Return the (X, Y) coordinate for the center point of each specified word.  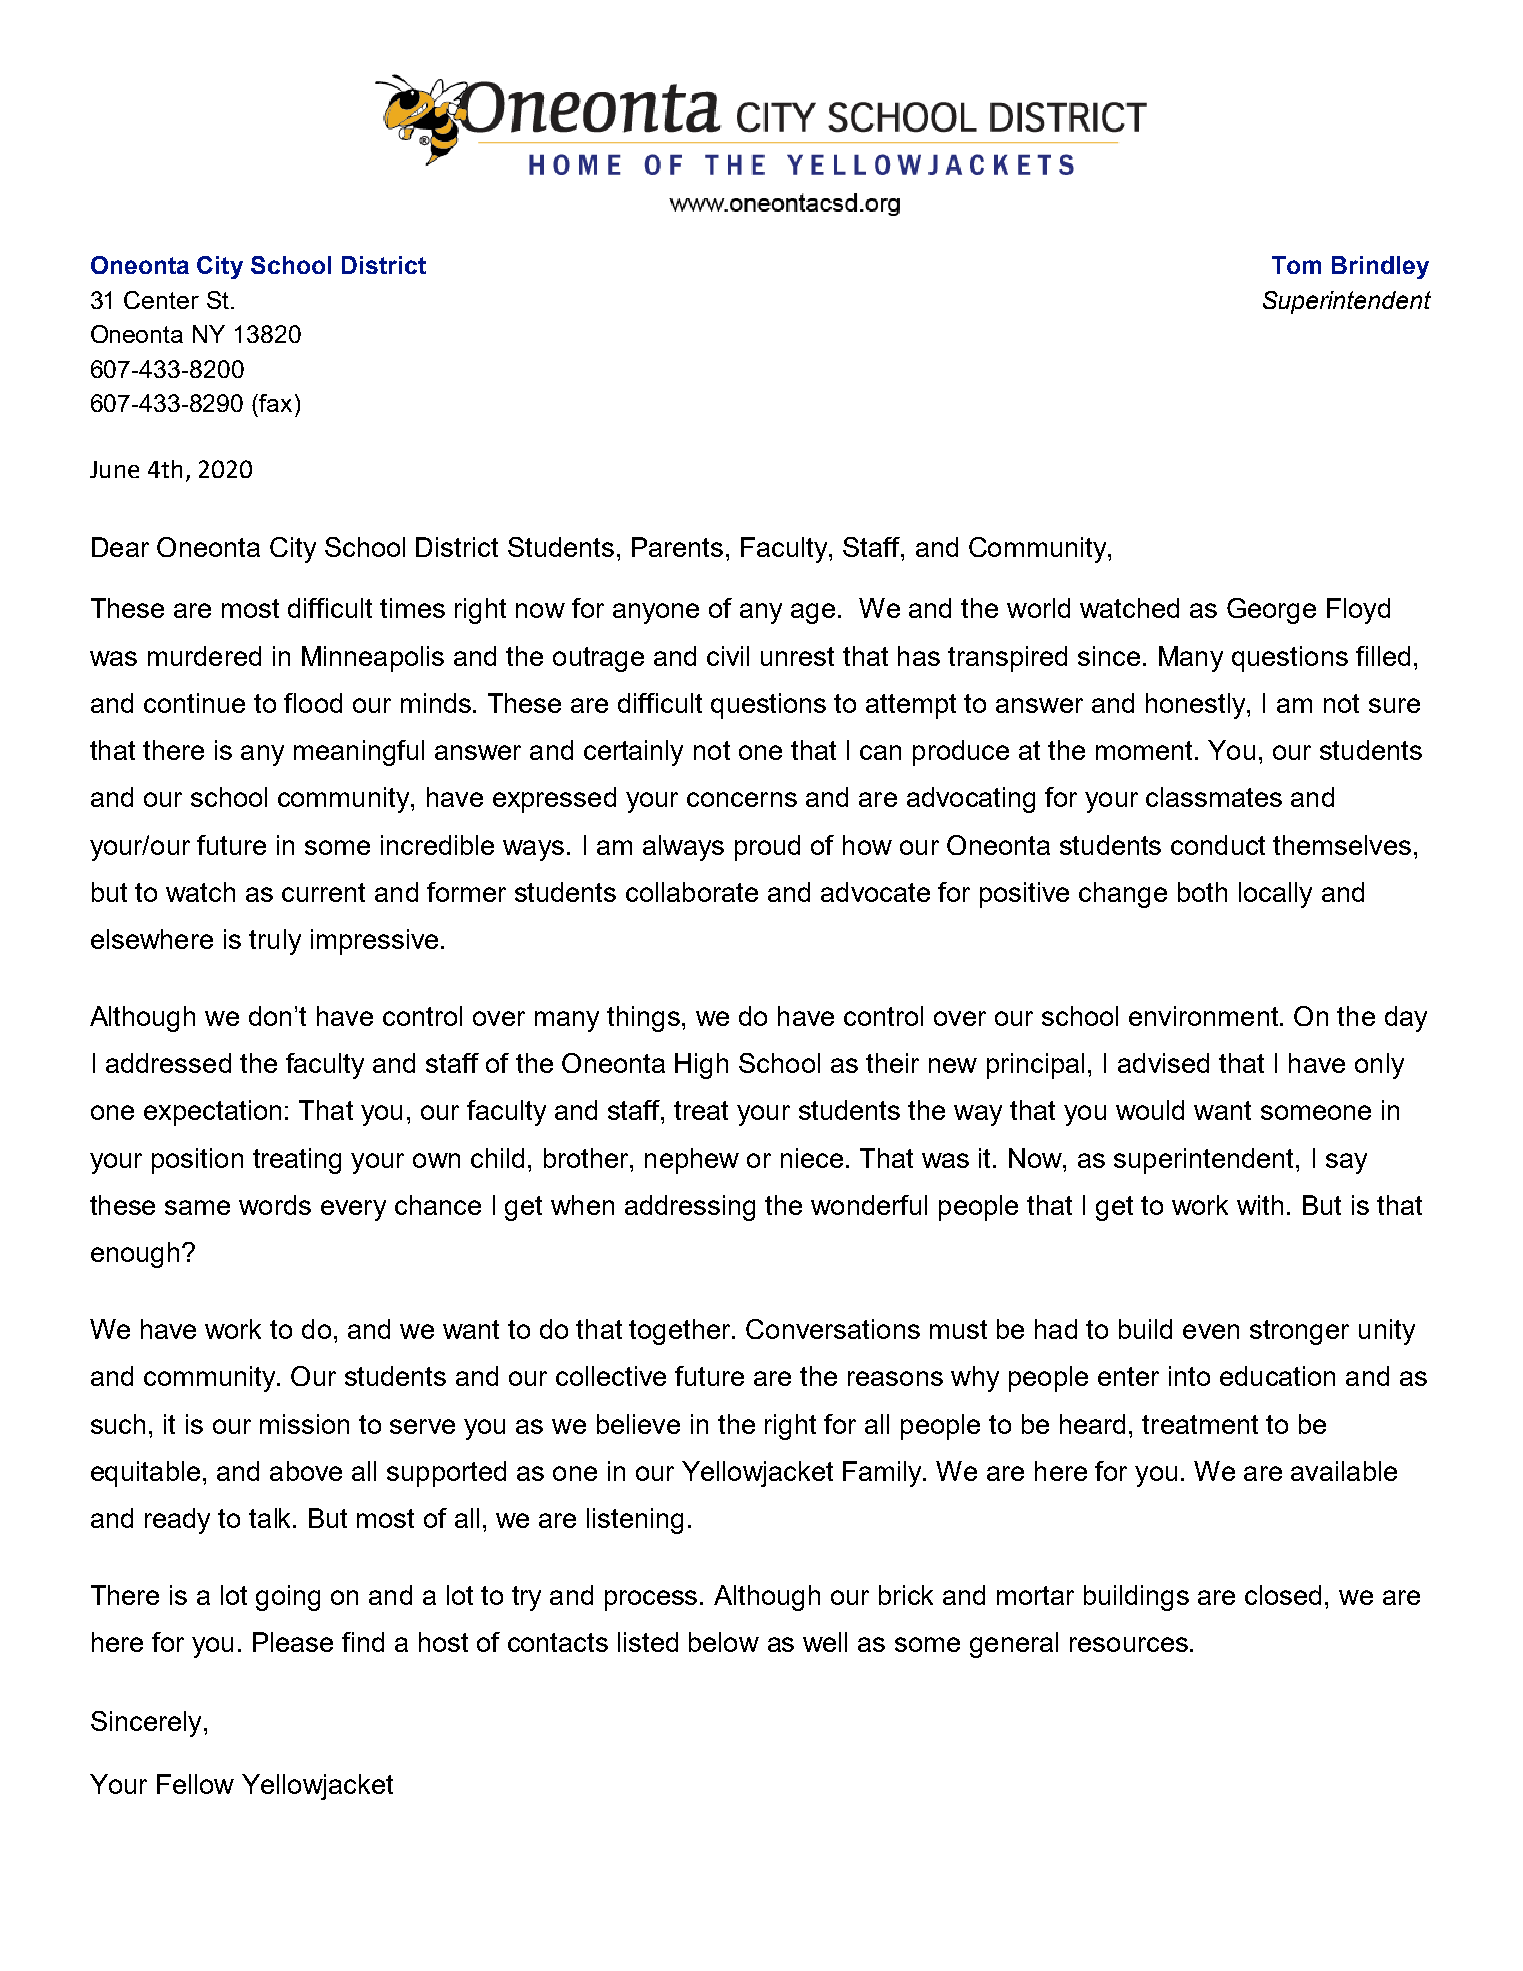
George (1271, 611)
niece (812, 1158)
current (323, 892)
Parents (677, 547)
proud (767, 848)
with (1260, 1205)
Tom (1296, 265)
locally (1275, 895)
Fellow (195, 1784)
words (275, 1205)
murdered (204, 656)
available (1344, 1471)
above (306, 1471)
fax (274, 403)
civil (728, 656)
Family (883, 1474)
